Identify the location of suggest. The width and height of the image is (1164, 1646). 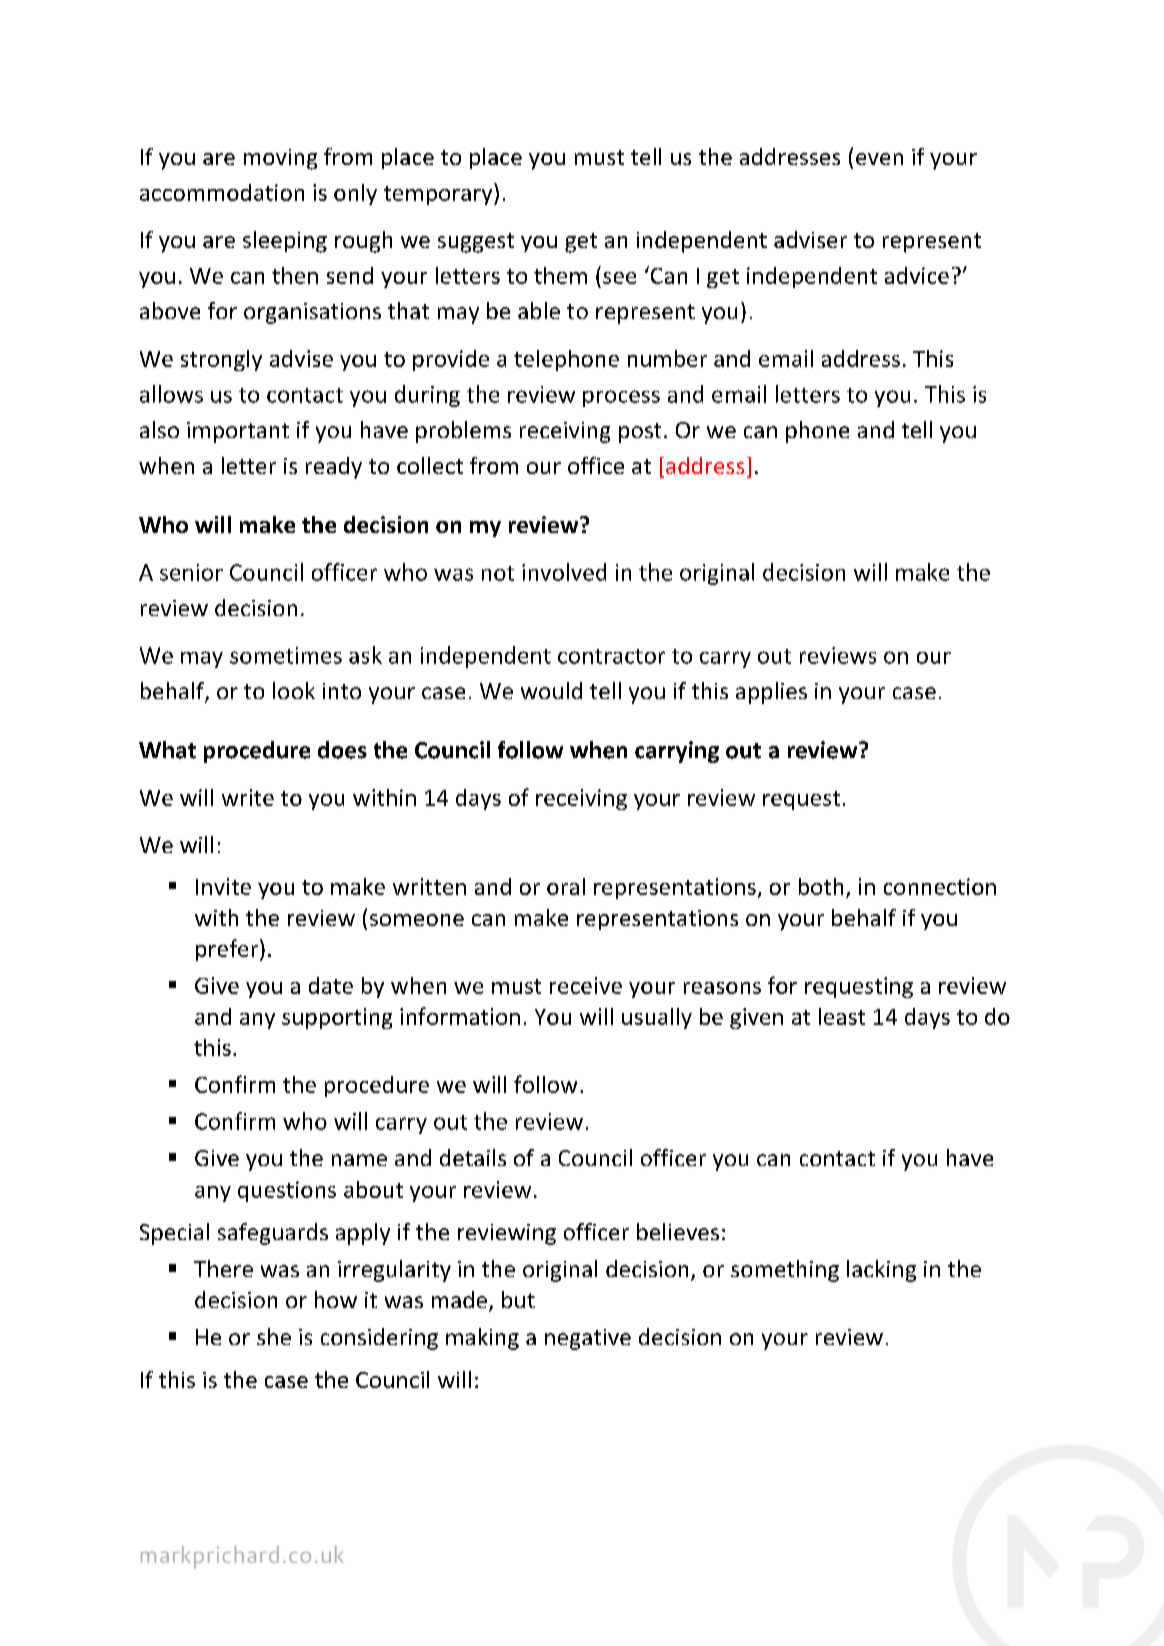
(476, 243).
